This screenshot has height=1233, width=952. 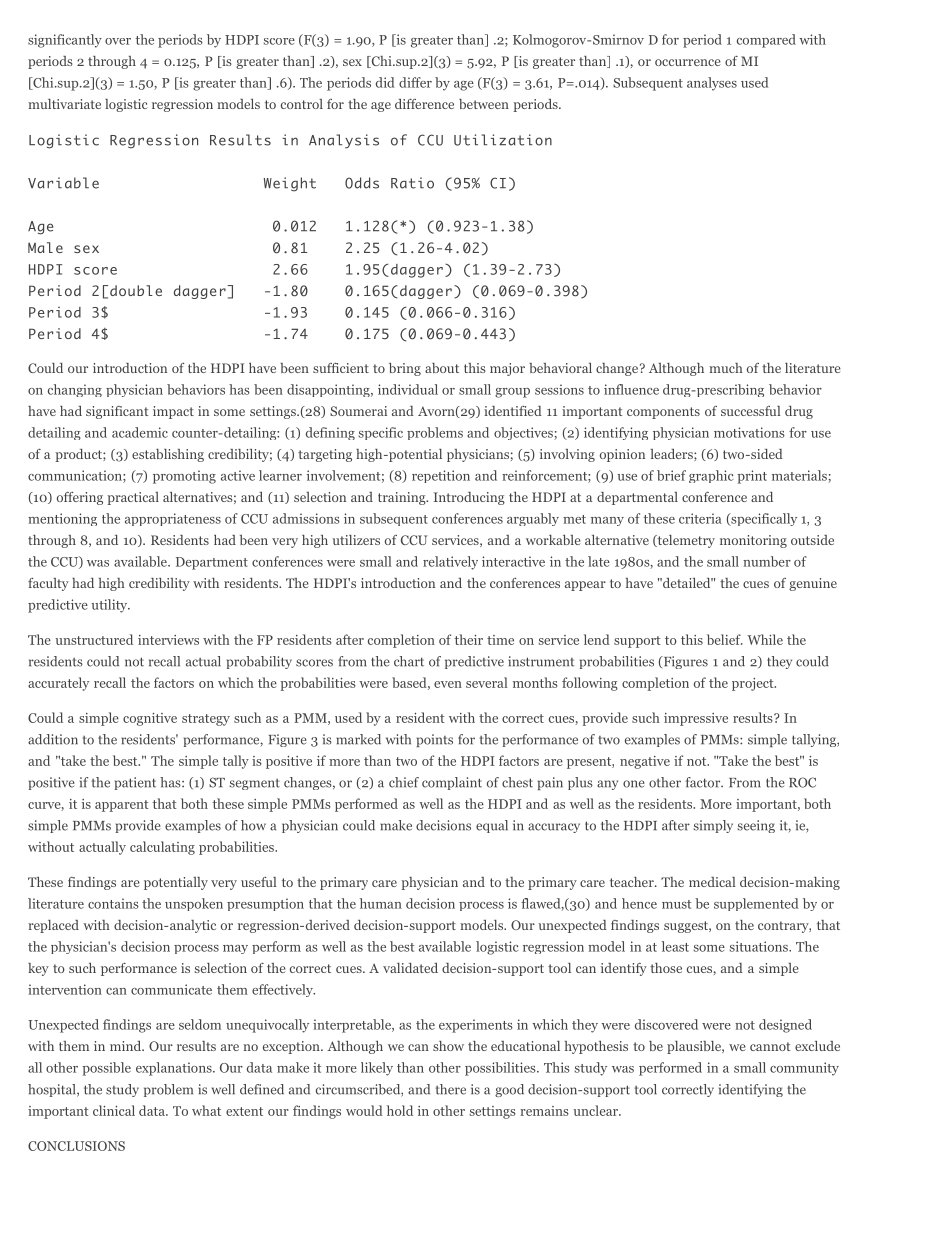 I want to click on clinical, so click(x=114, y=1110).
